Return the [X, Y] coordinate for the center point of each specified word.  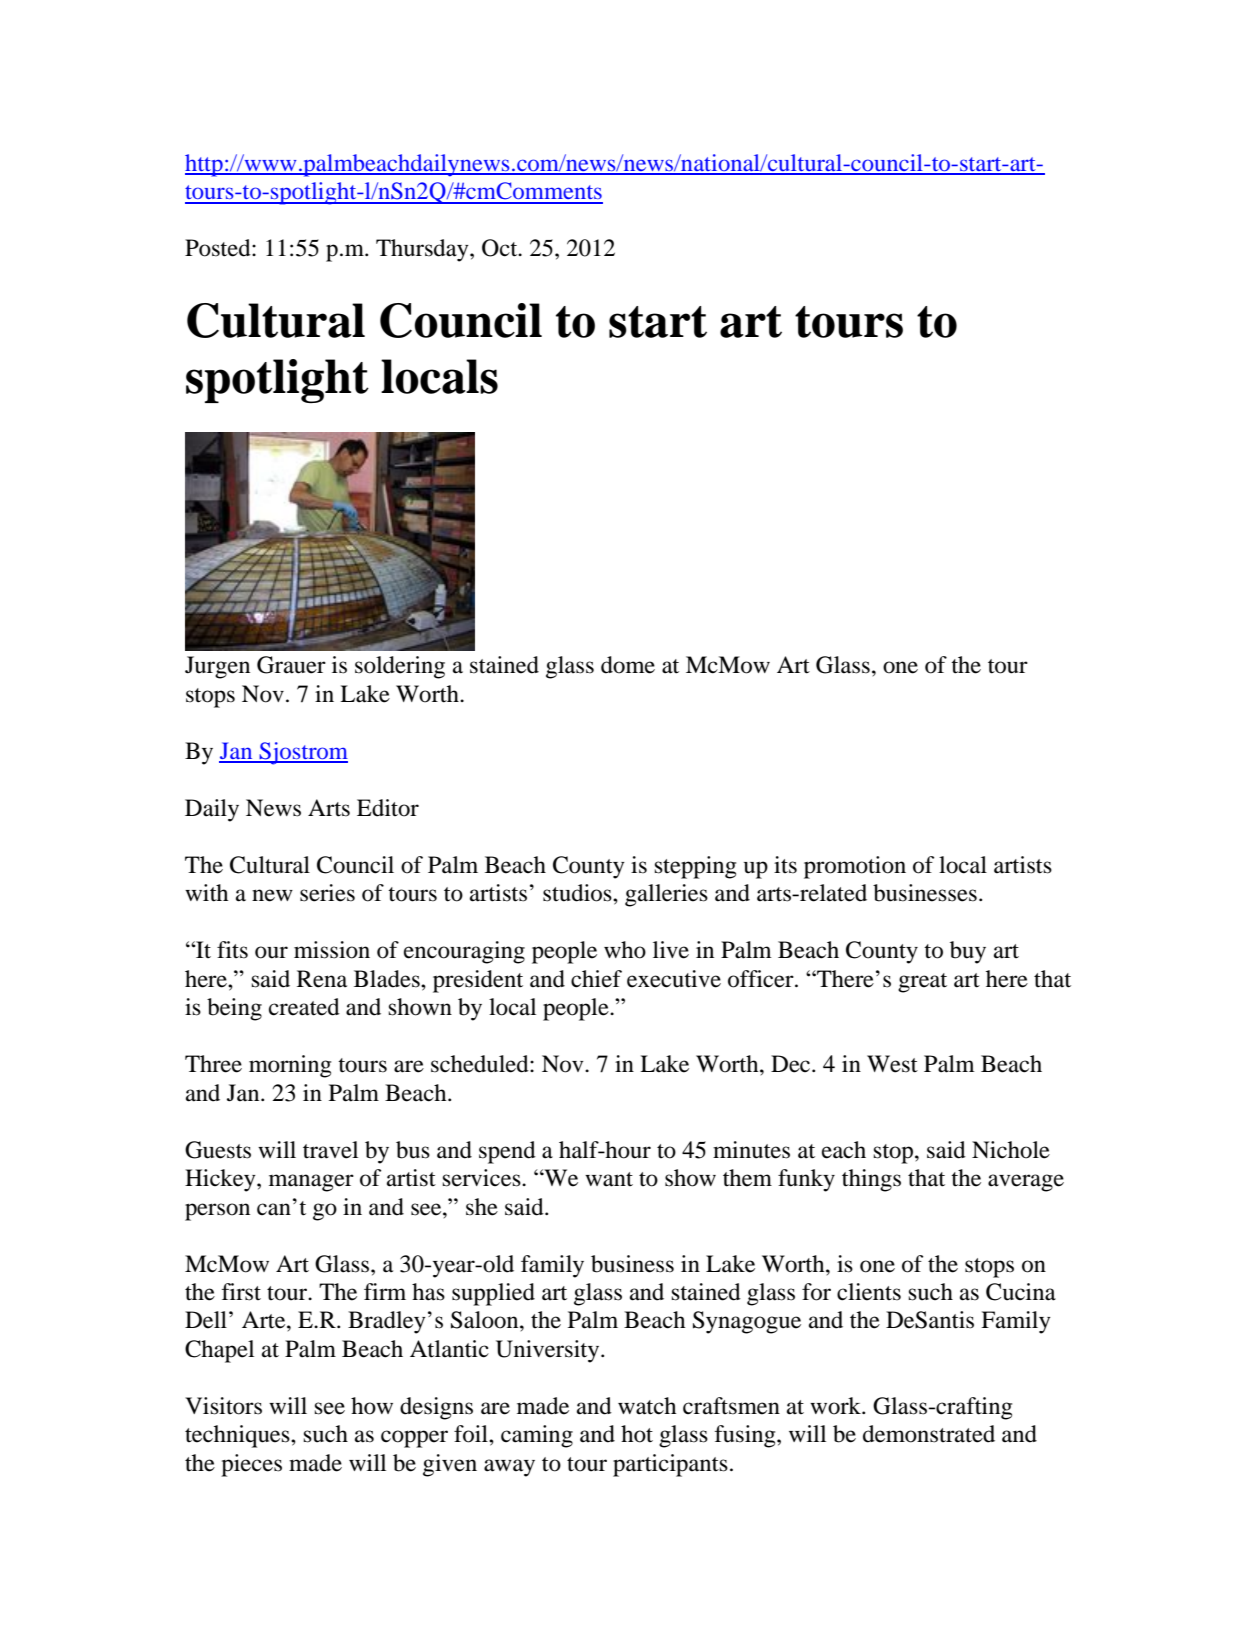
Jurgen [217, 667]
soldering [400, 667]
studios [578, 893]
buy [968, 952]
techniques [238, 1436]
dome [628, 665]
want [609, 1179]
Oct [501, 248]
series [327, 893]
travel [330, 1150]
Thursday [423, 250]
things [871, 1180]
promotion [855, 867]
